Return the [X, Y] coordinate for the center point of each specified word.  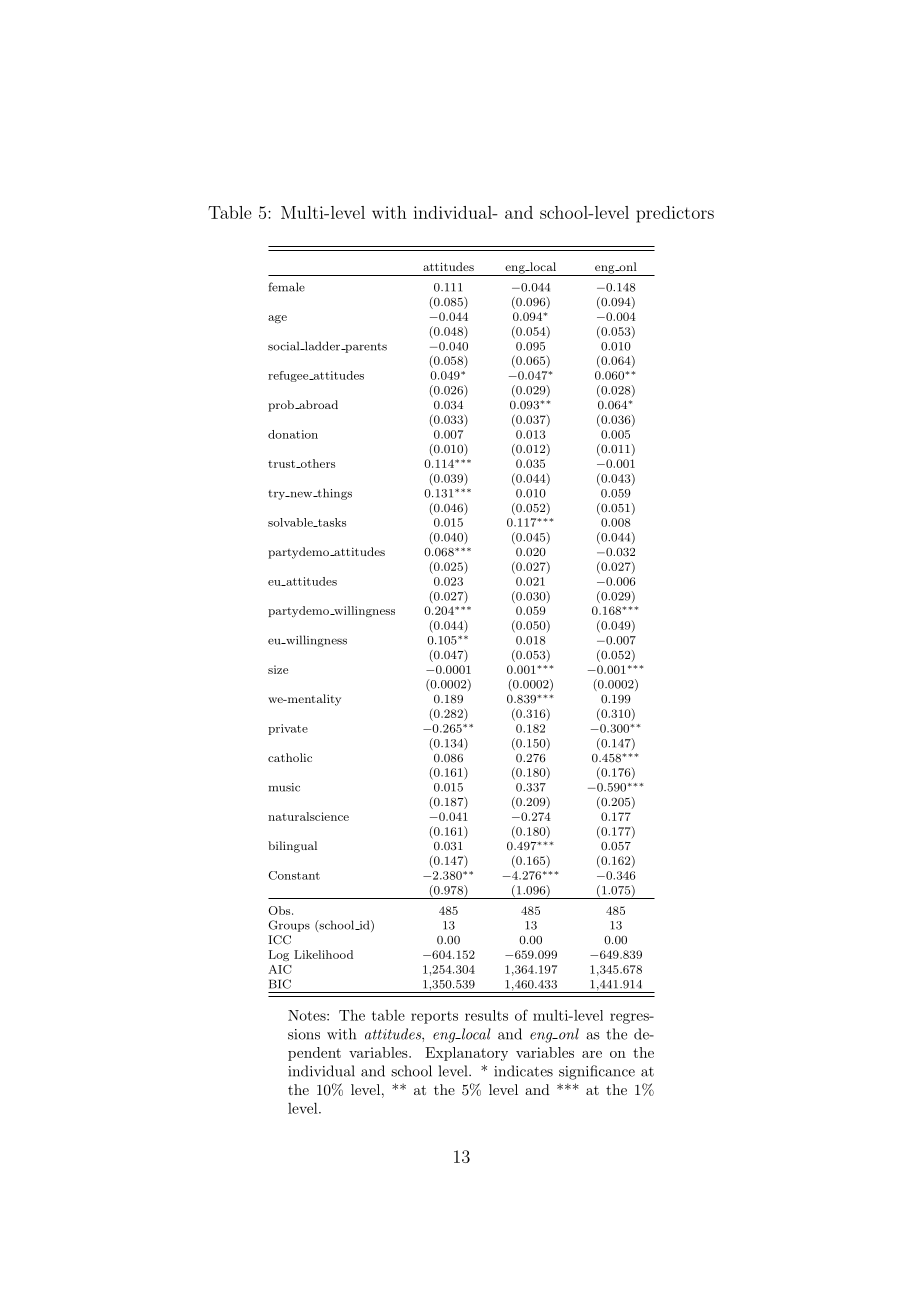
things [333, 494]
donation [293, 434]
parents [365, 348]
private [288, 729]
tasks [331, 522]
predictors [675, 214]
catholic [290, 757]
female [287, 287]
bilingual [292, 847]
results [486, 1015]
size [278, 669]
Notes [308, 1015]
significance [597, 1072]
